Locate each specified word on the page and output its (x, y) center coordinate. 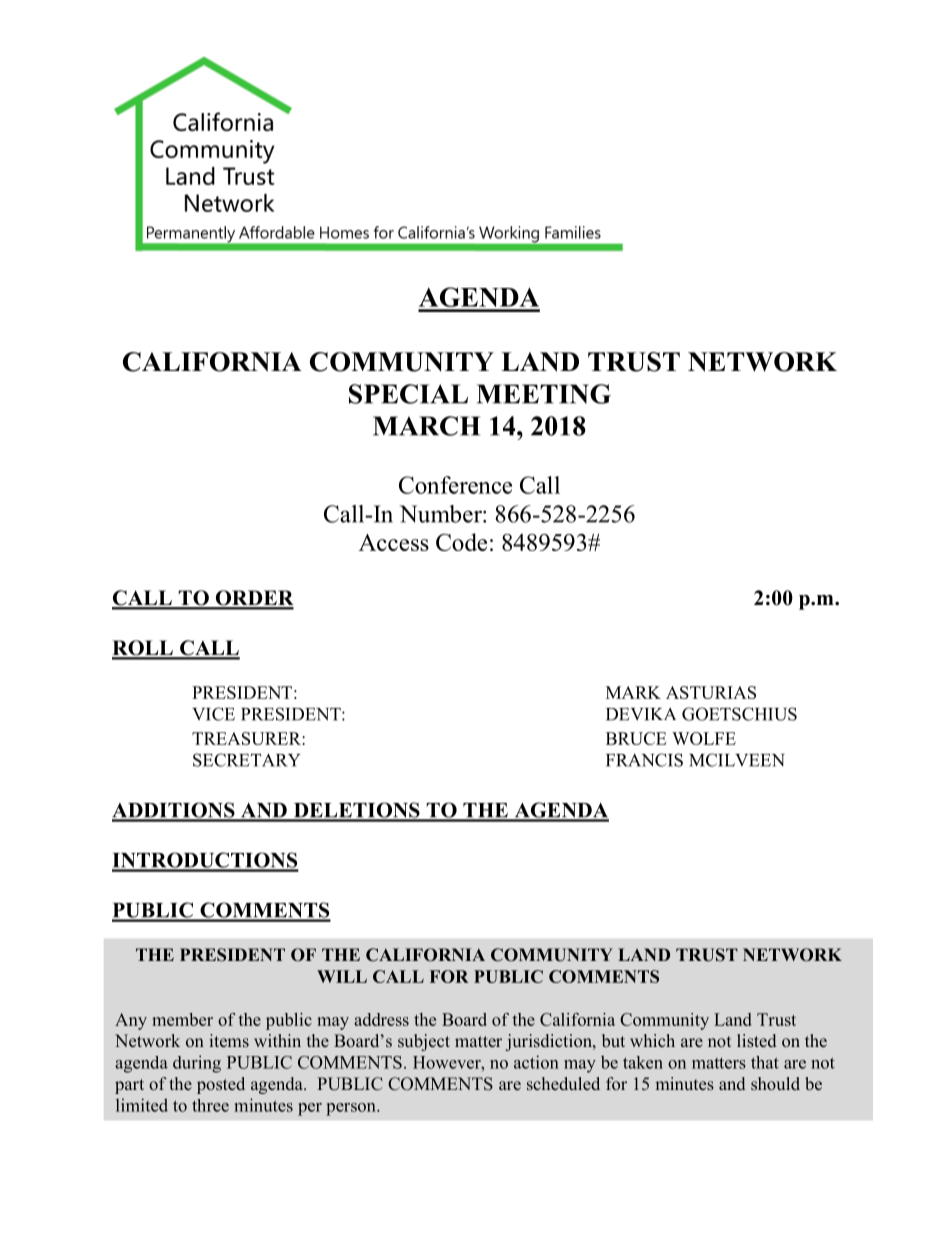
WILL (342, 976)
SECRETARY (246, 760)
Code (461, 542)
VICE (213, 714)
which (652, 1040)
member (182, 1019)
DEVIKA (641, 714)
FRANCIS (644, 760)
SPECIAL (408, 394)
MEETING (544, 394)
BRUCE (636, 738)
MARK (633, 692)
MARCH (426, 426)
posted (221, 1085)
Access (394, 542)
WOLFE (704, 738)
